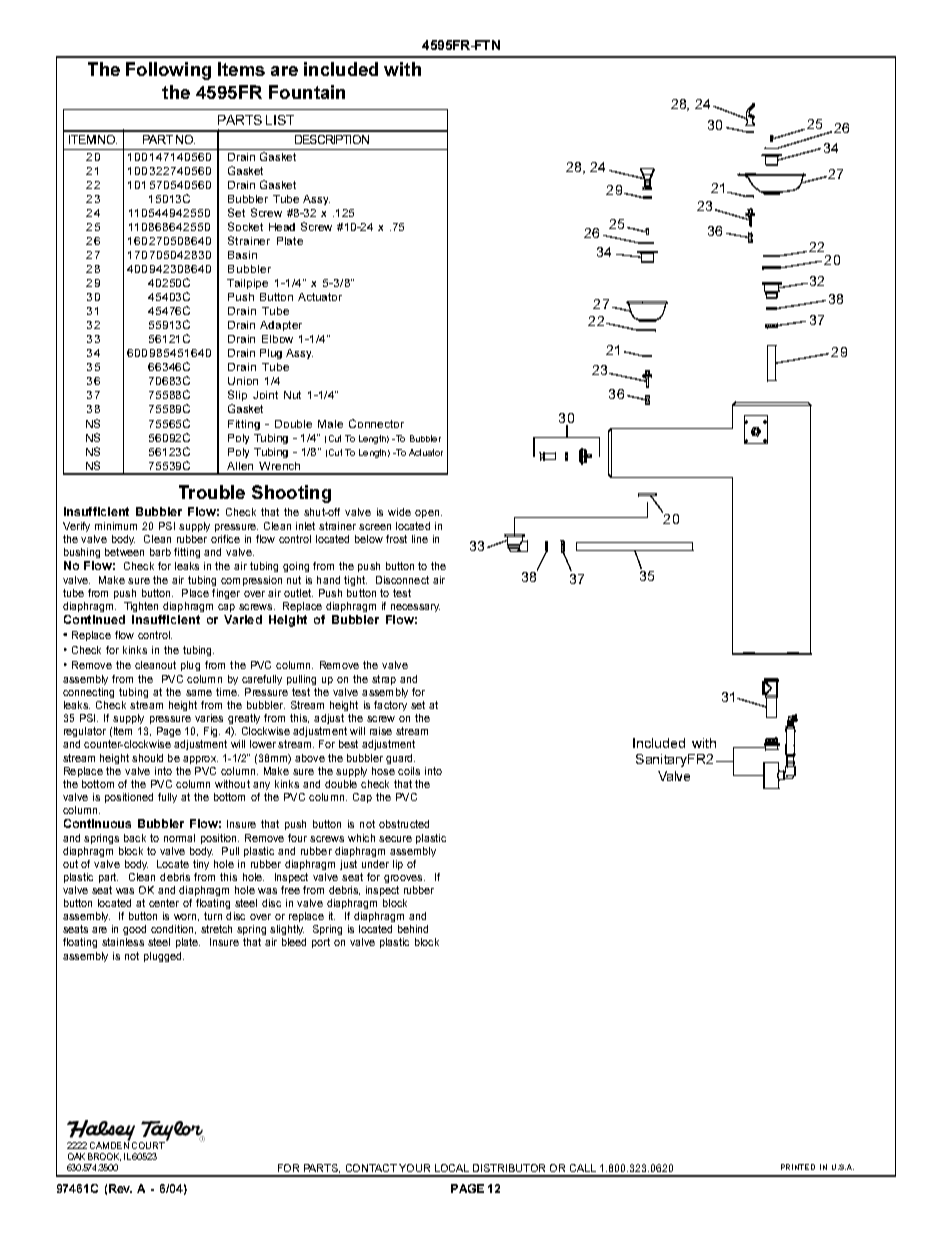  Describe the element at coordinates (415, 608) in the image. I see `necessary` at that location.
